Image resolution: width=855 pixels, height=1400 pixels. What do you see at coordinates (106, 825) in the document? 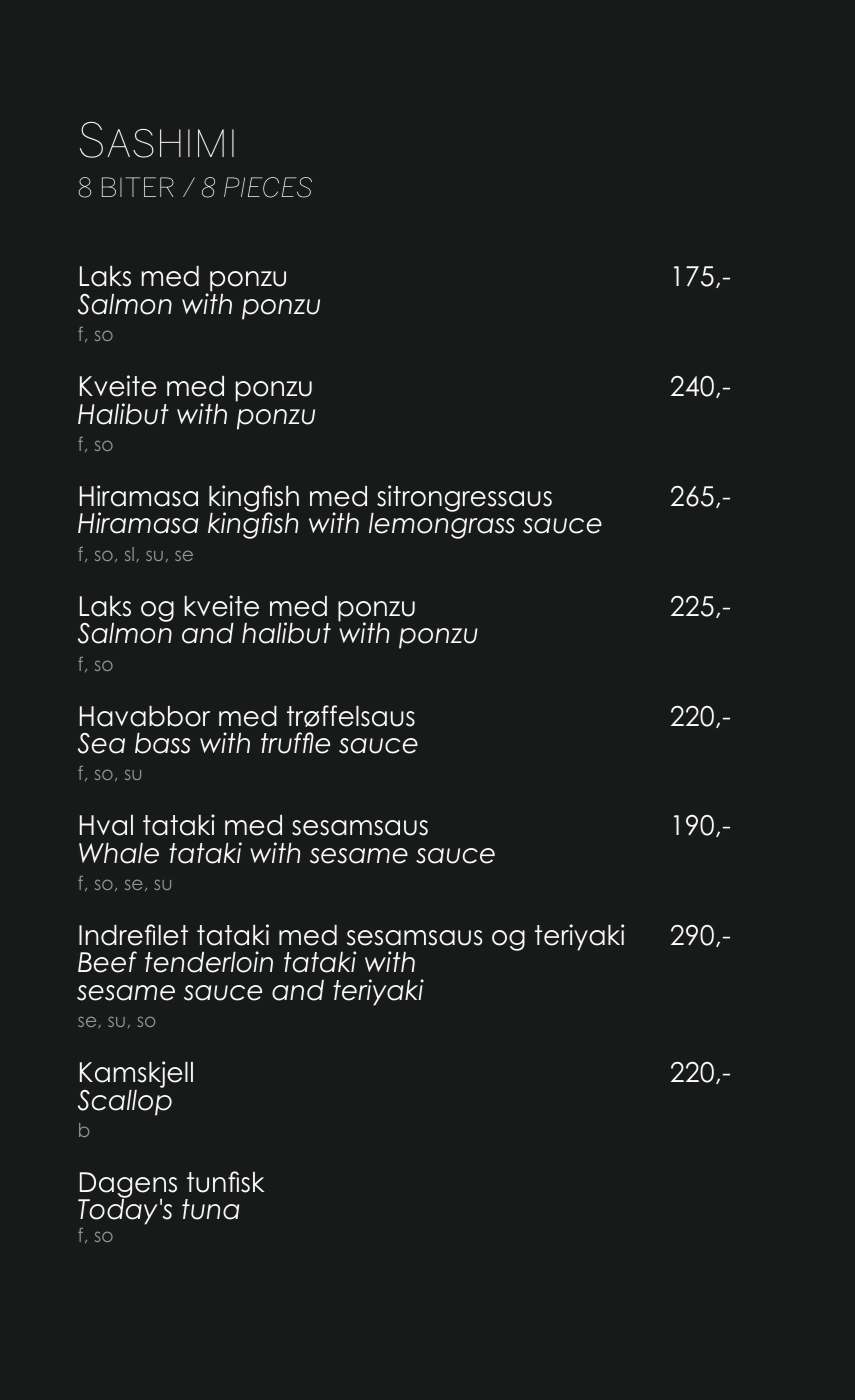
I see `Hval` at bounding box center [106, 825].
